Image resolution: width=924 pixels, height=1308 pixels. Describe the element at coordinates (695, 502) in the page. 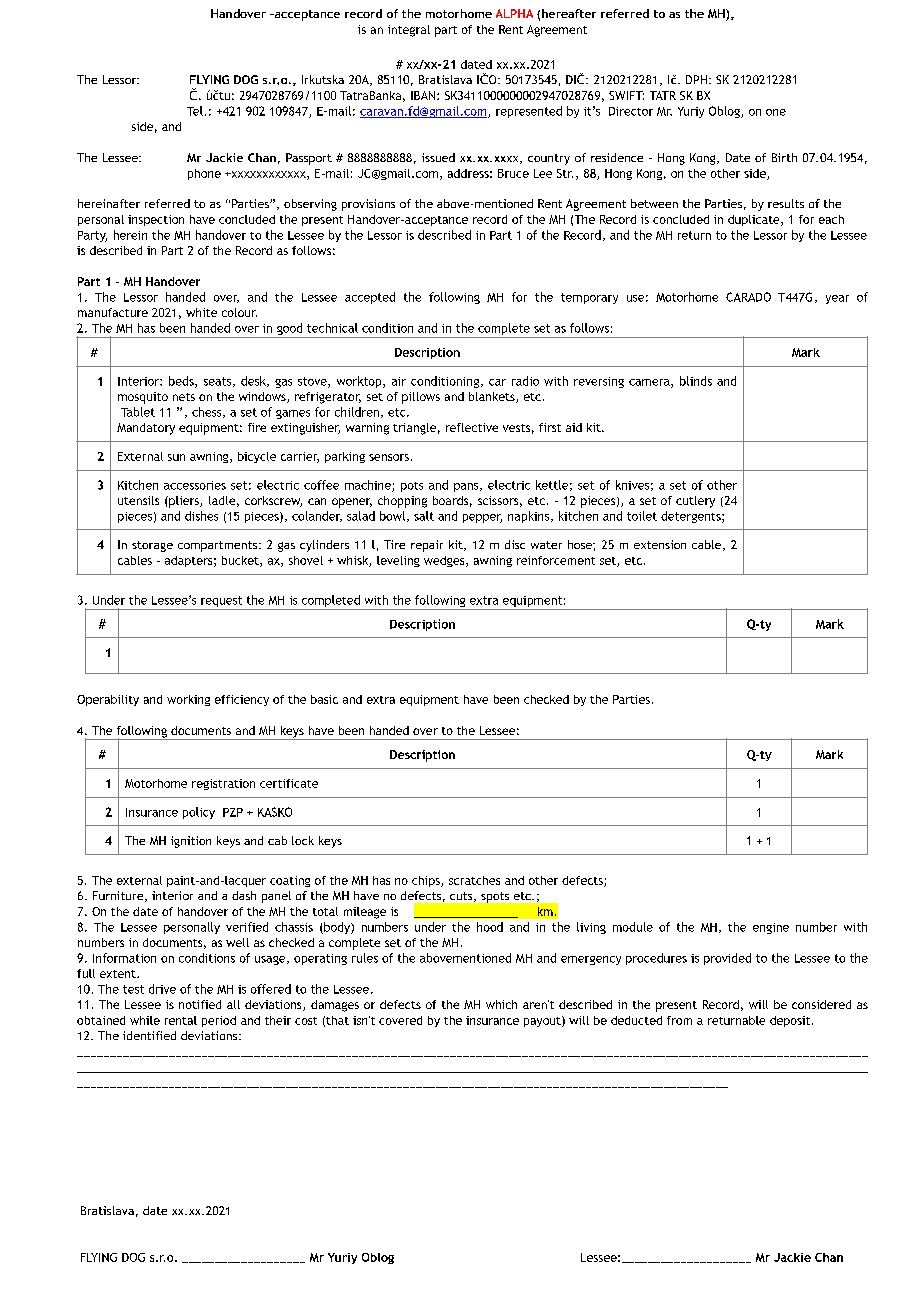

I see `cutlery` at that location.
